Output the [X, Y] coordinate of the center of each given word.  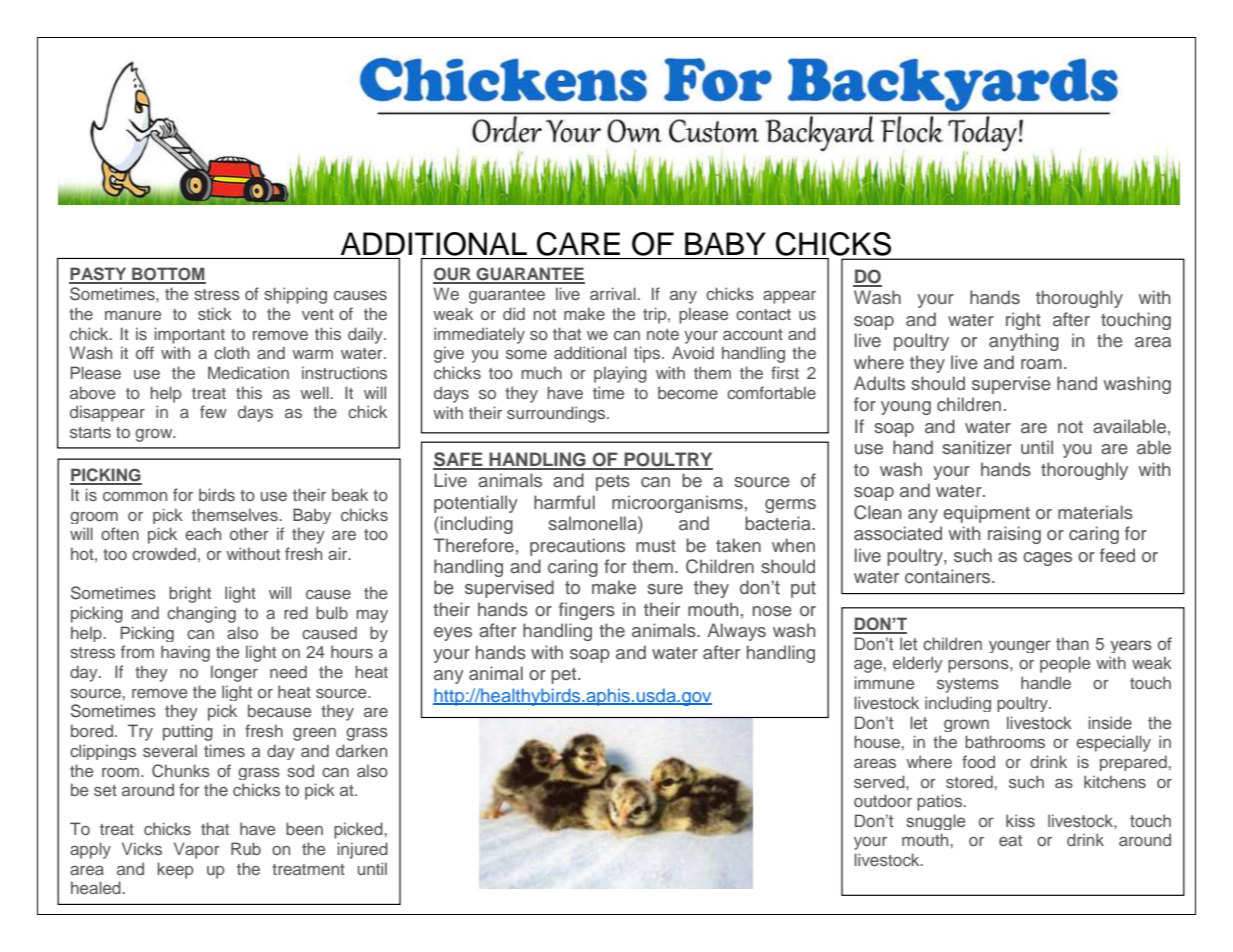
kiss [1020, 820]
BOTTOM [168, 275]
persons [979, 666]
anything [1024, 342]
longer [234, 673]
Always [736, 632]
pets [613, 483]
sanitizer [977, 447]
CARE [578, 244]
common [135, 496]
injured [363, 850]
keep [176, 870]
